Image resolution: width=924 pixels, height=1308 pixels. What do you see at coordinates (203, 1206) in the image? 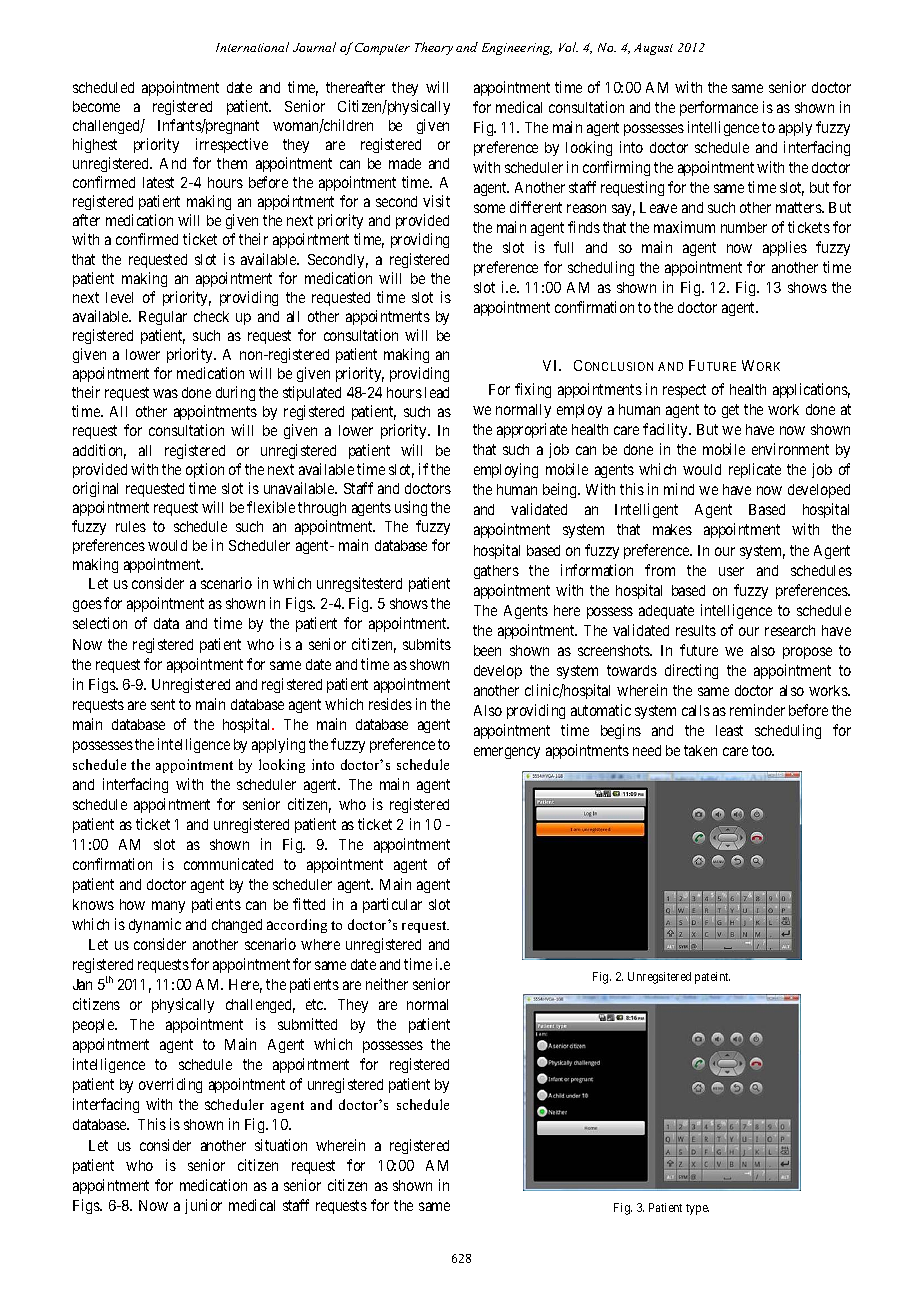
I see `junior` at bounding box center [203, 1206].
